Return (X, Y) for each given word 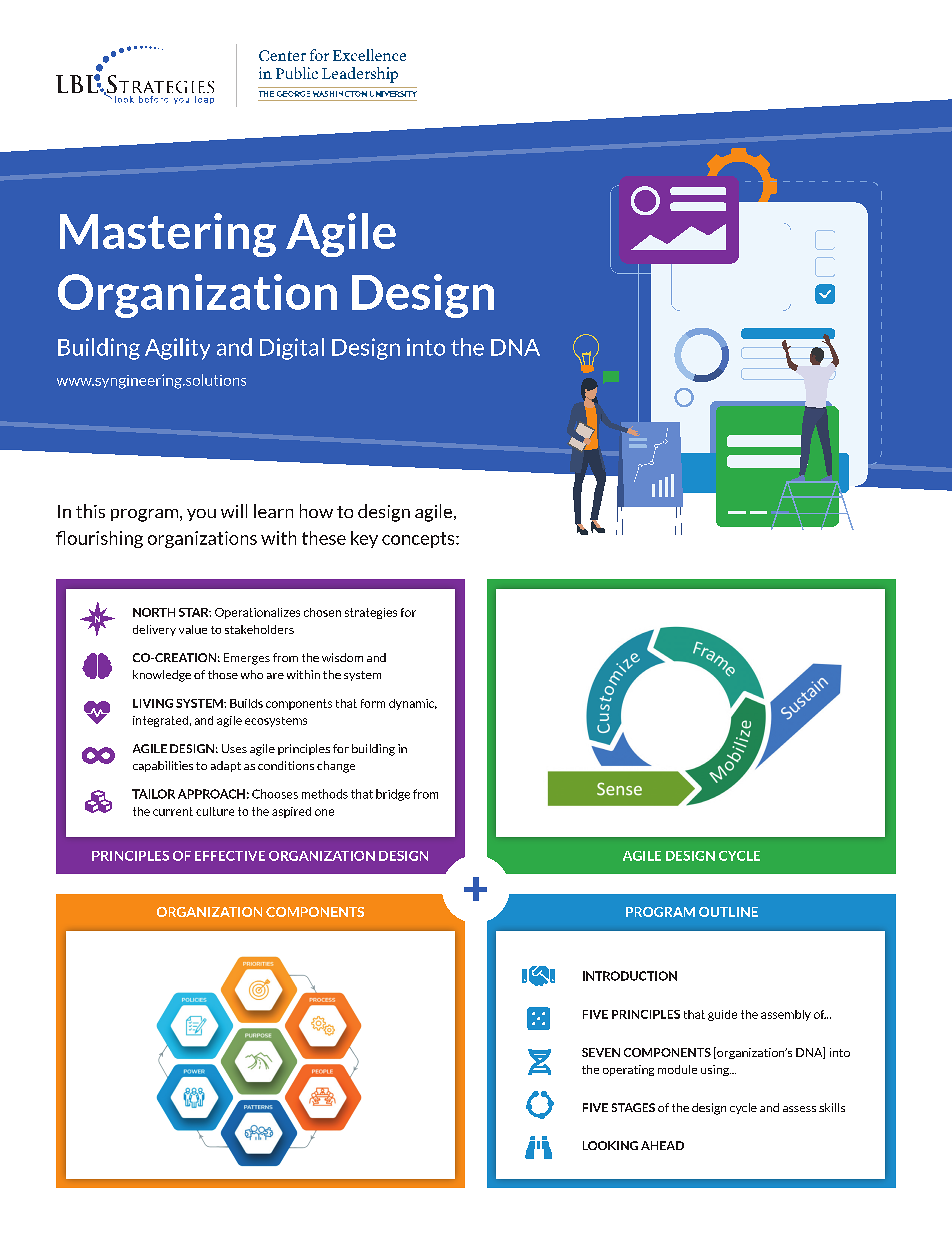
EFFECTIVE (230, 856)
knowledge (162, 676)
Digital (292, 349)
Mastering (168, 235)
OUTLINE (728, 912)
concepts (419, 540)
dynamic (413, 704)
